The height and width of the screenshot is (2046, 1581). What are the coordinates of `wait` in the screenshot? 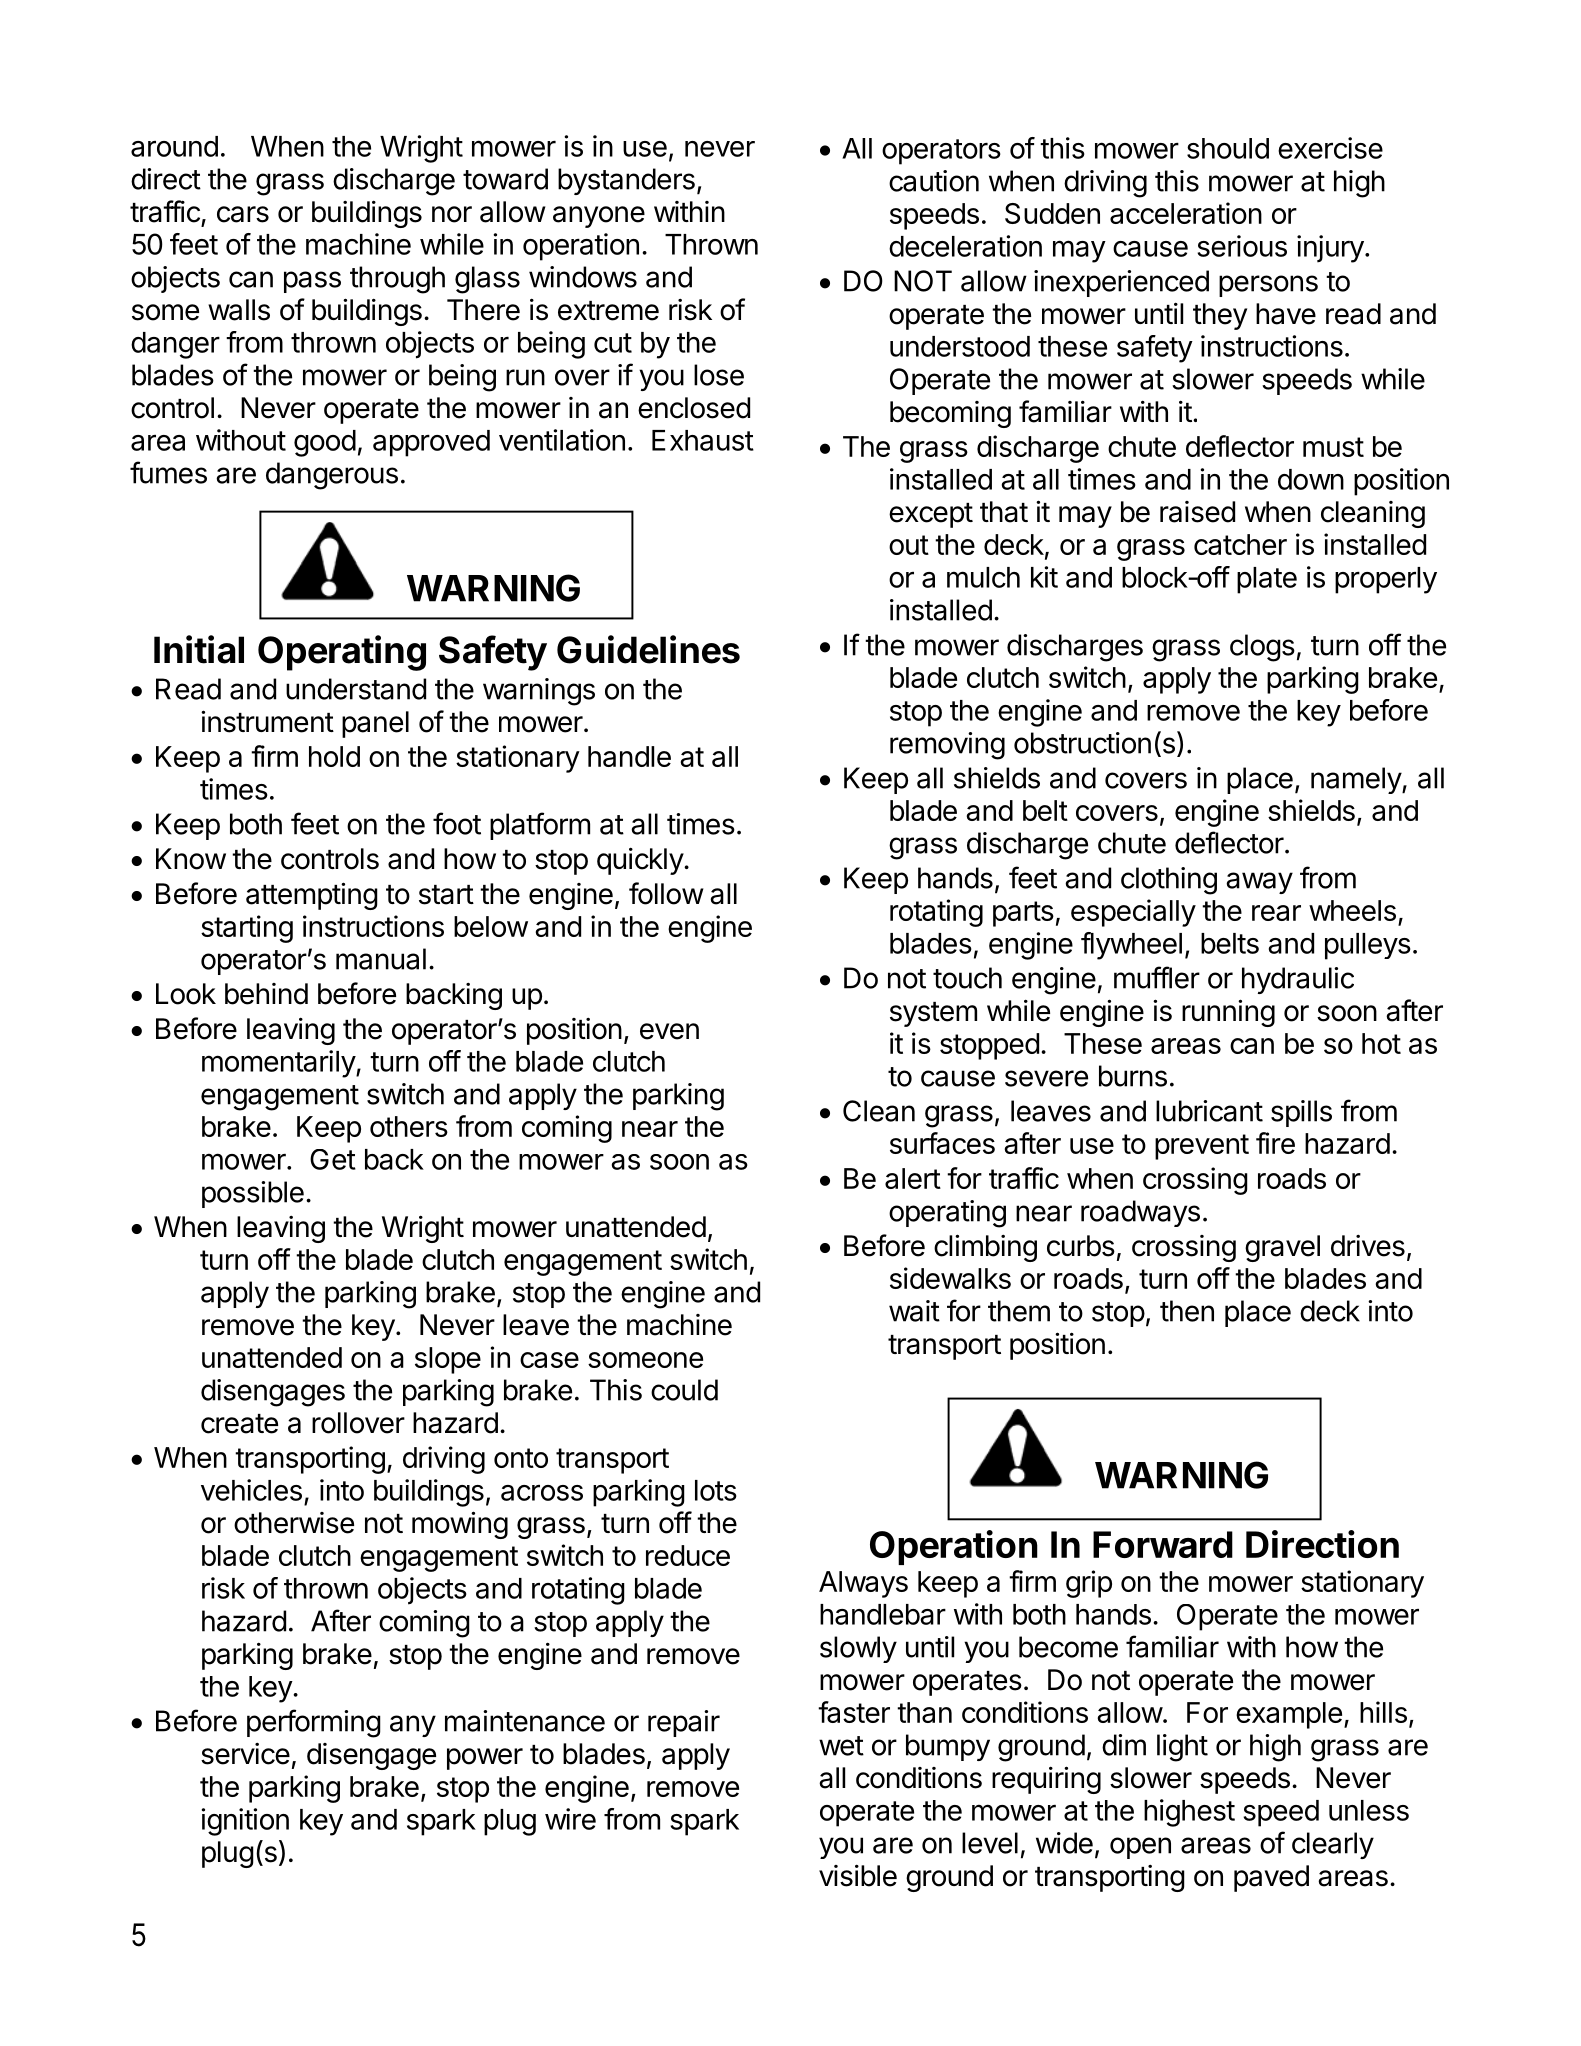 It's located at (914, 1311).
